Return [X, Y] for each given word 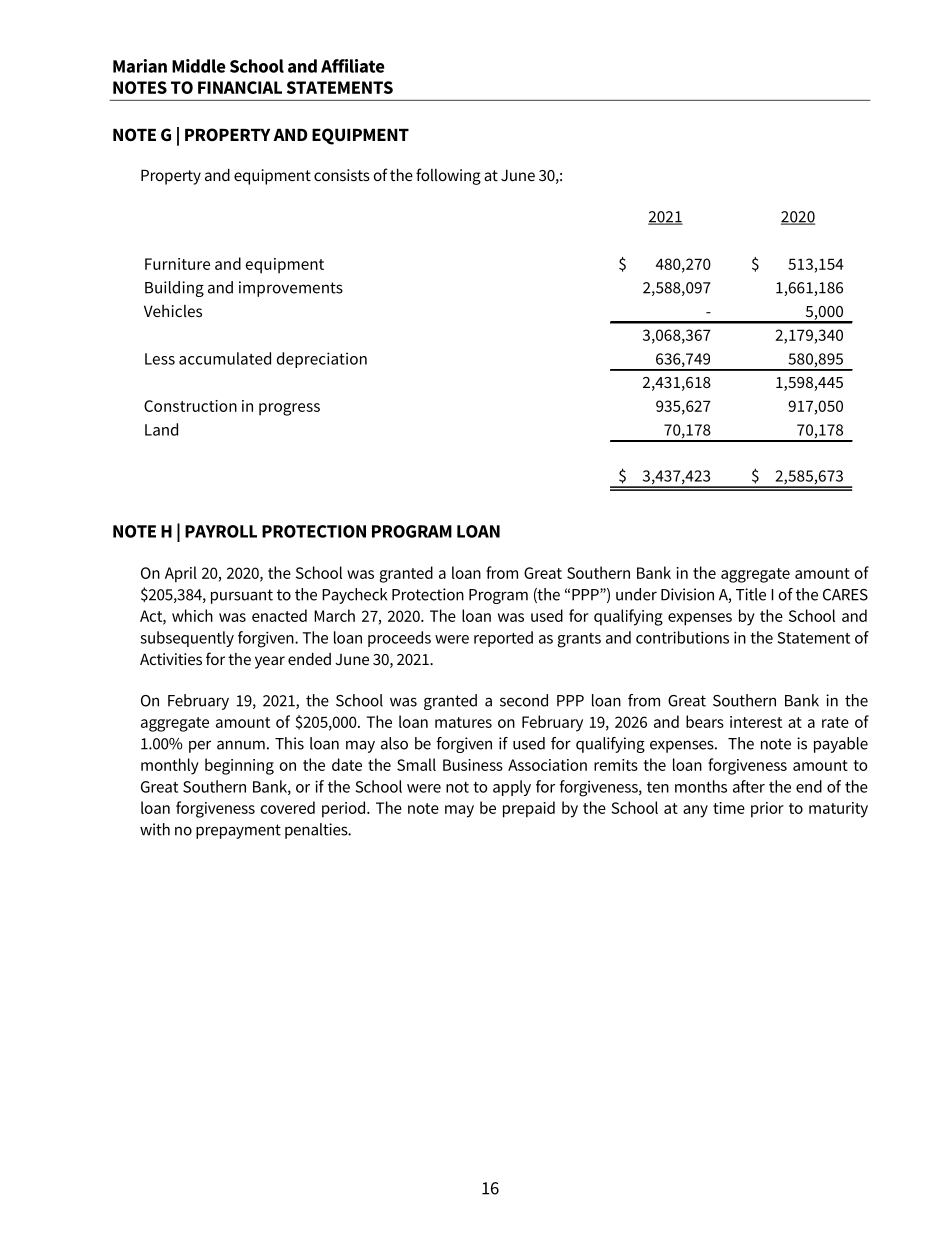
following [448, 176]
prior [767, 810]
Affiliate [353, 66]
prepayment [238, 831]
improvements [291, 289]
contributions [682, 637]
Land [161, 429]
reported [503, 639]
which [192, 615]
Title [751, 594]
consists [342, 175]
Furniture [177, 264]
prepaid [529, 809]
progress [289, 409]
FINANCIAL [240, 87]
